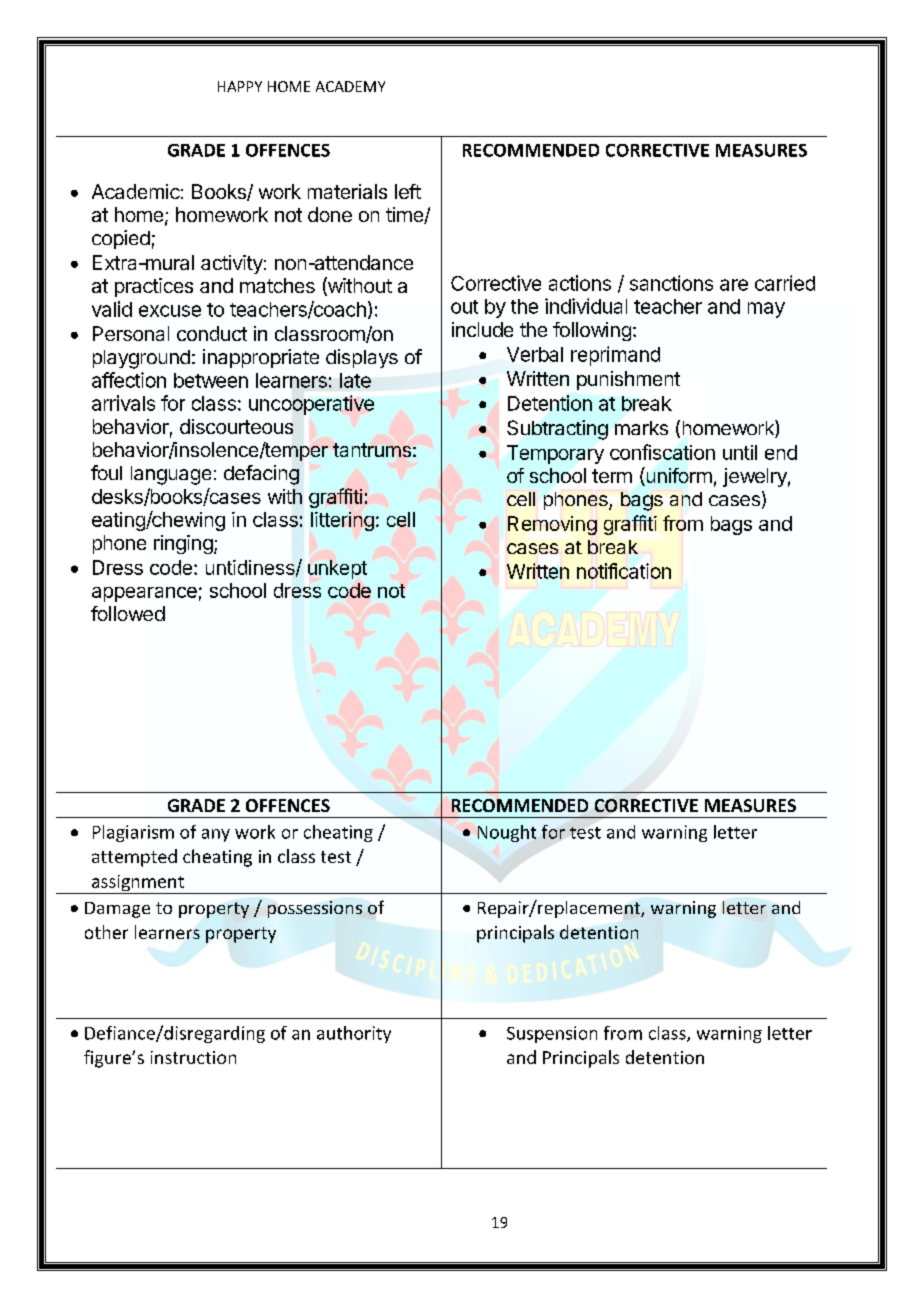  I want to click on instruction, so click(193, 1057).
